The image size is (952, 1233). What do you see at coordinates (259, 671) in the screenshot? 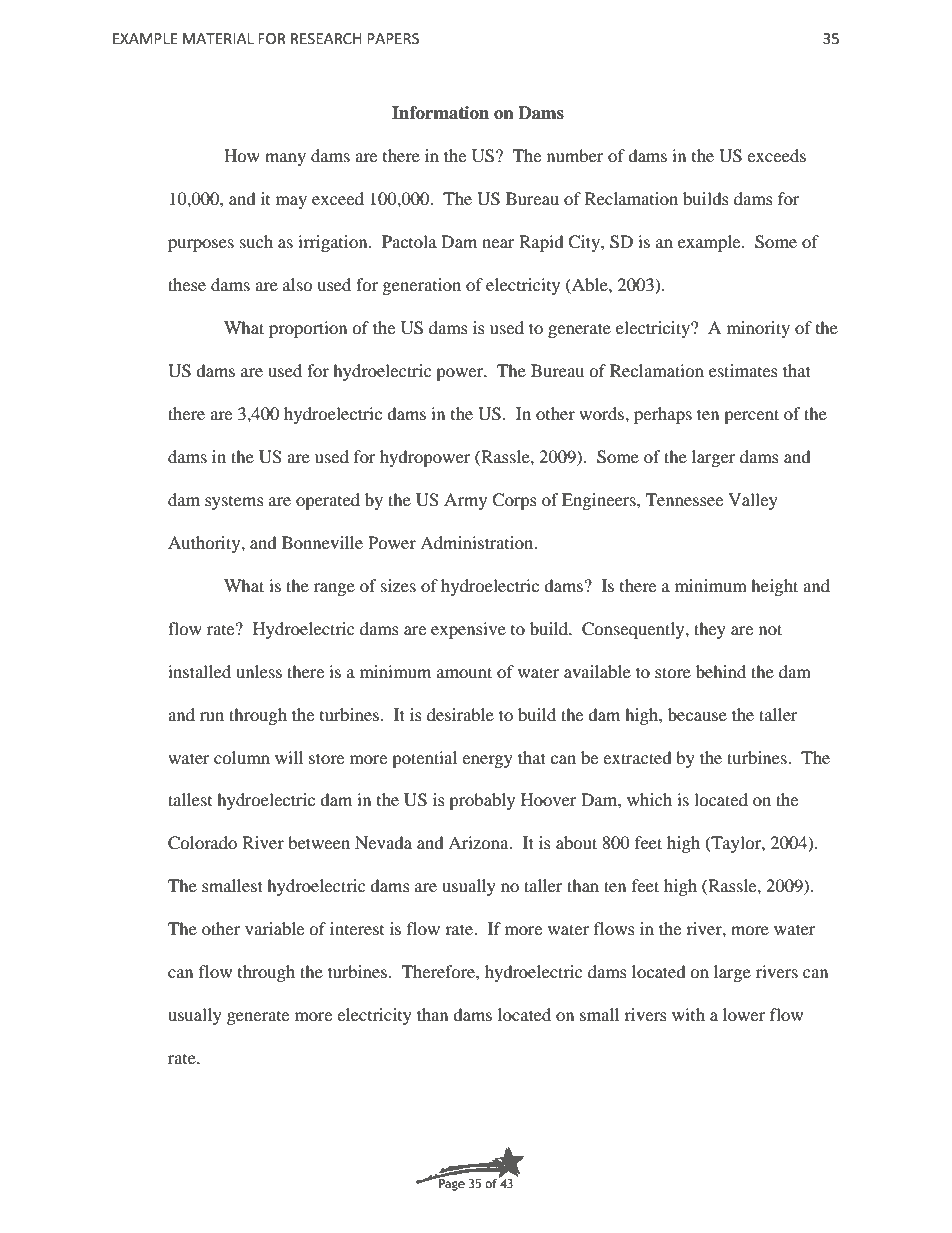
I see `unless` at bounding box center [259, 671].
